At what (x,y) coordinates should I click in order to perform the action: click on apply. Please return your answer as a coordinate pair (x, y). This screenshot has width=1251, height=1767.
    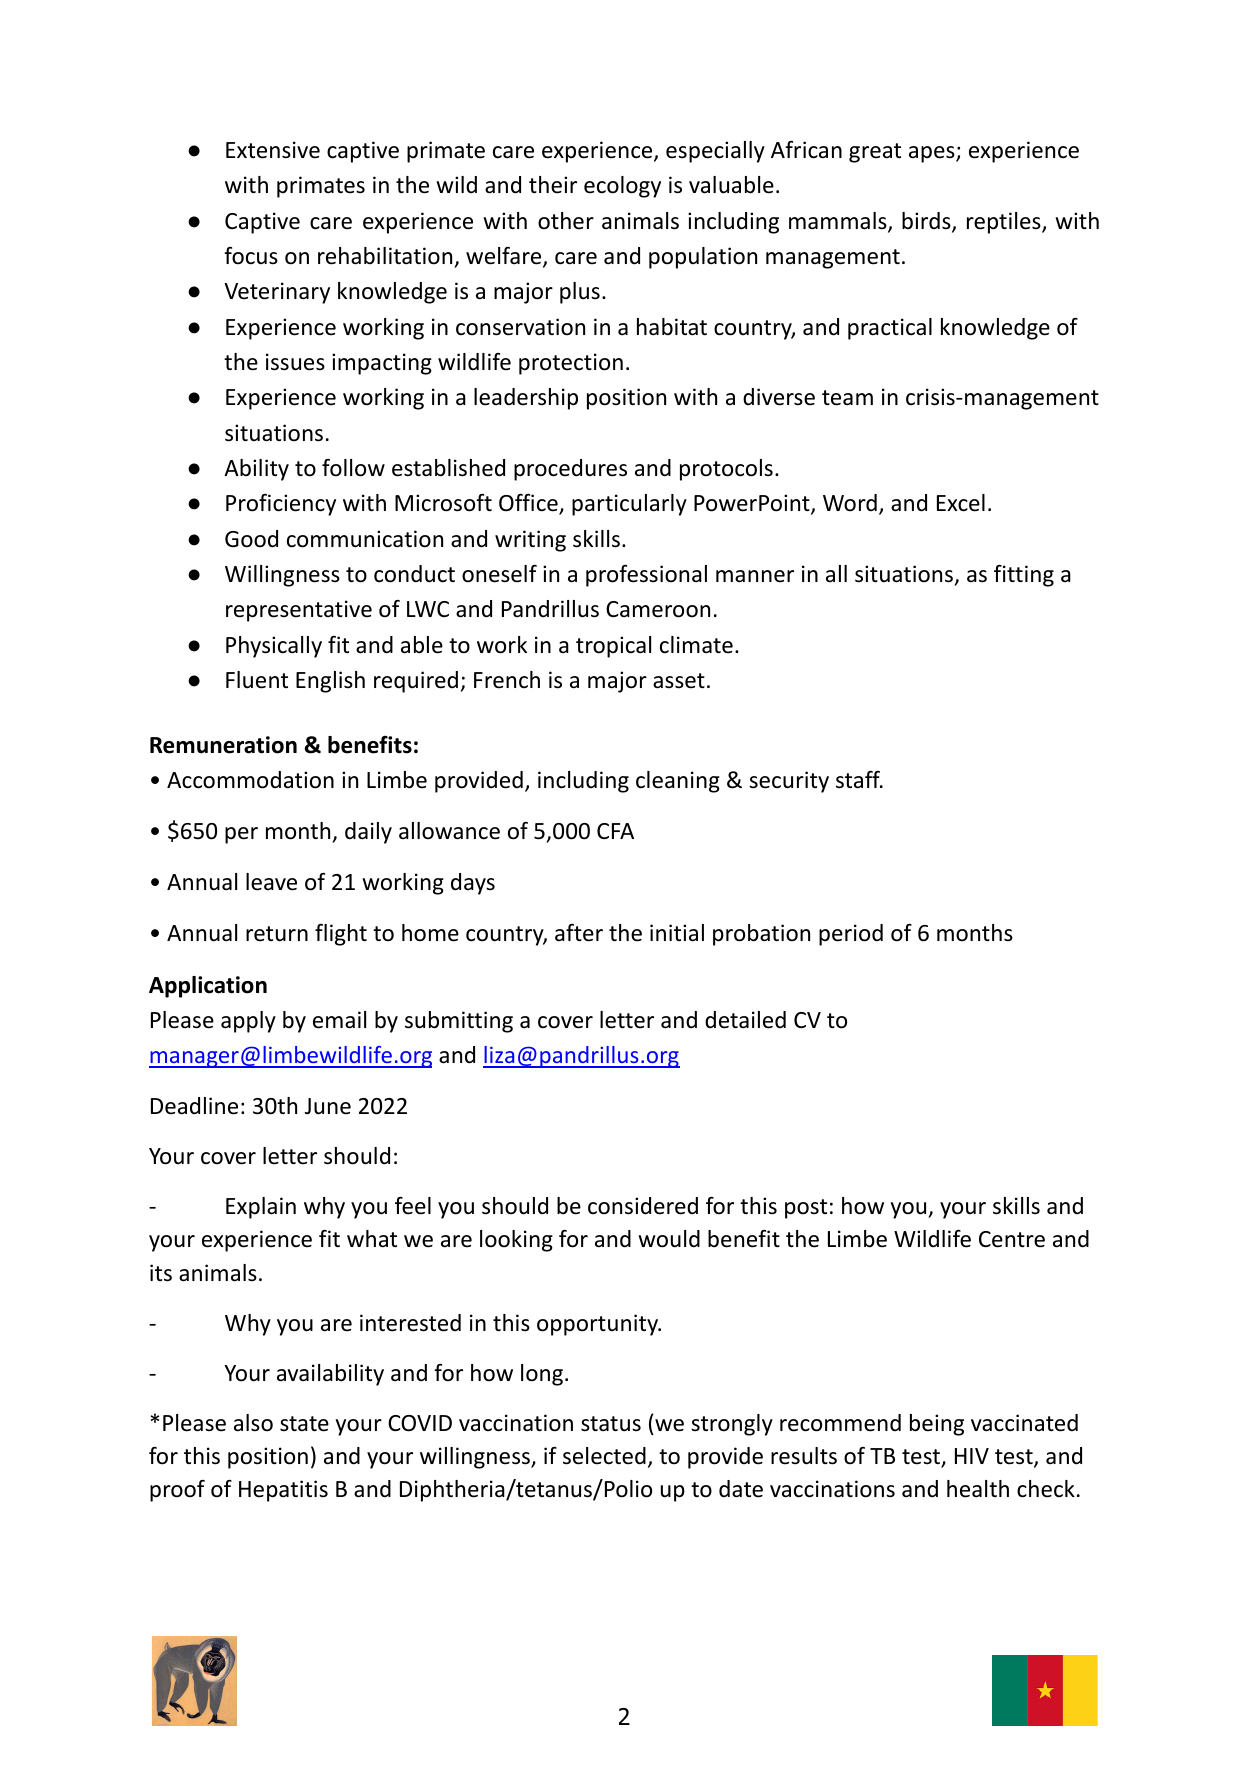
    Looking at the image, I should click on (248, 1022).
